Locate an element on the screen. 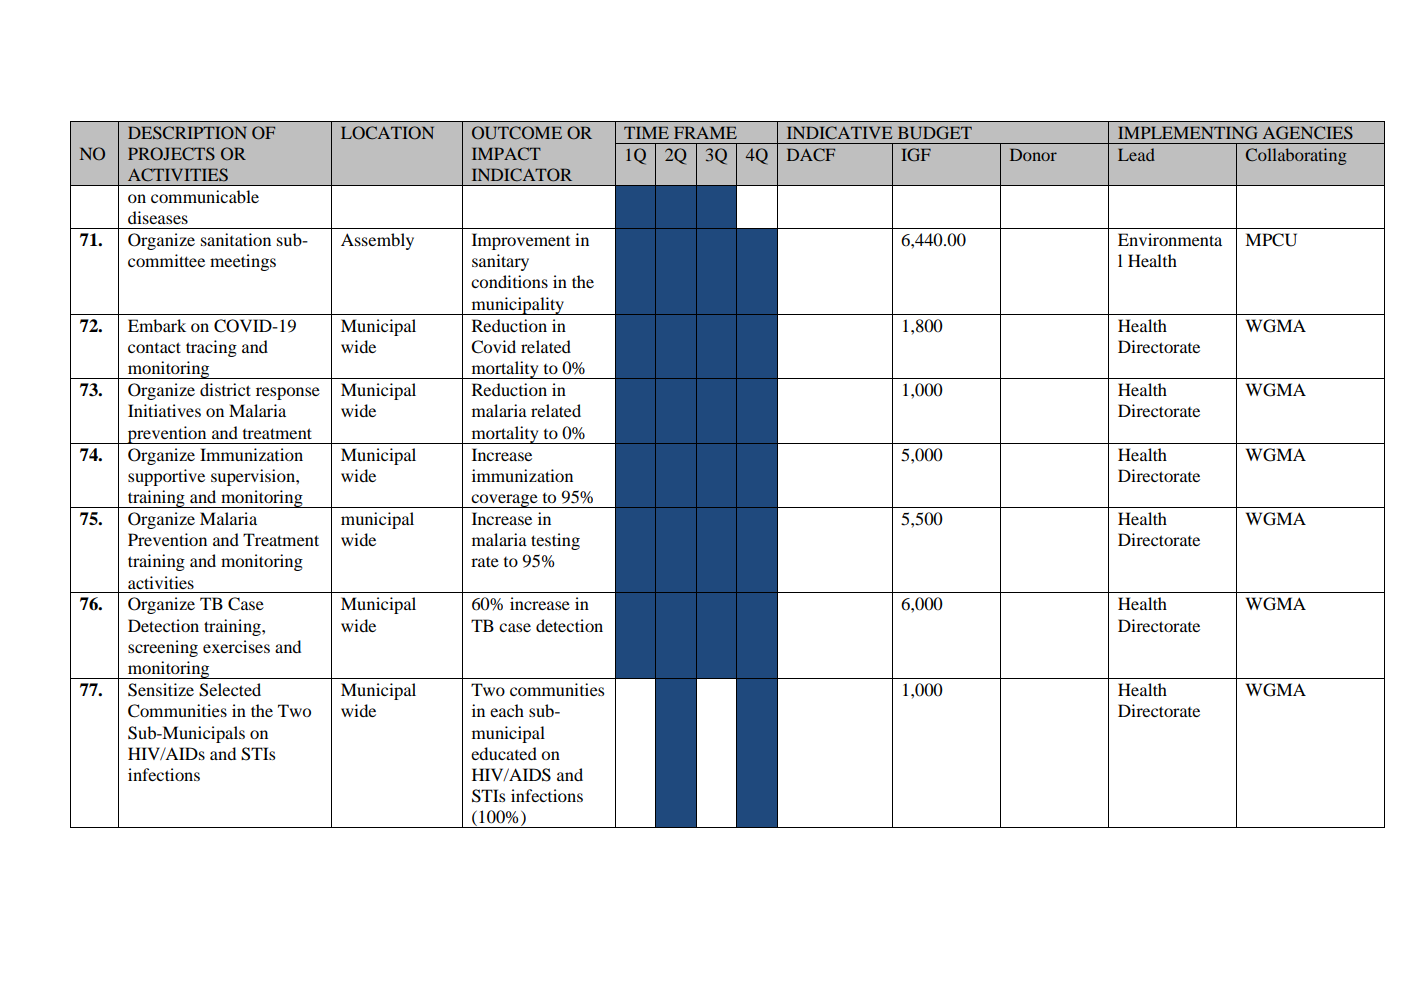  response is located at coordinates (288, 393).
